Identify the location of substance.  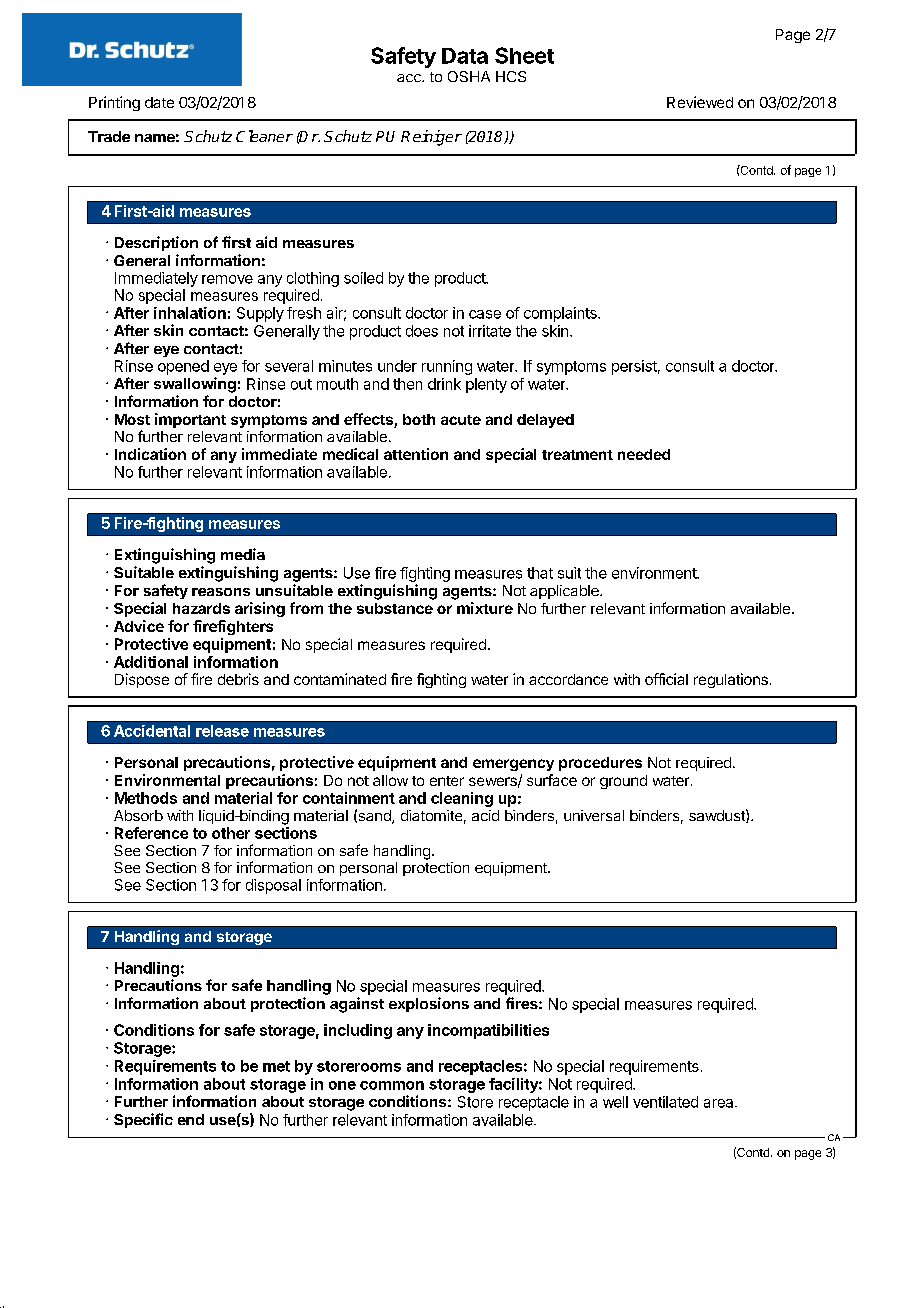
(395, 608).
